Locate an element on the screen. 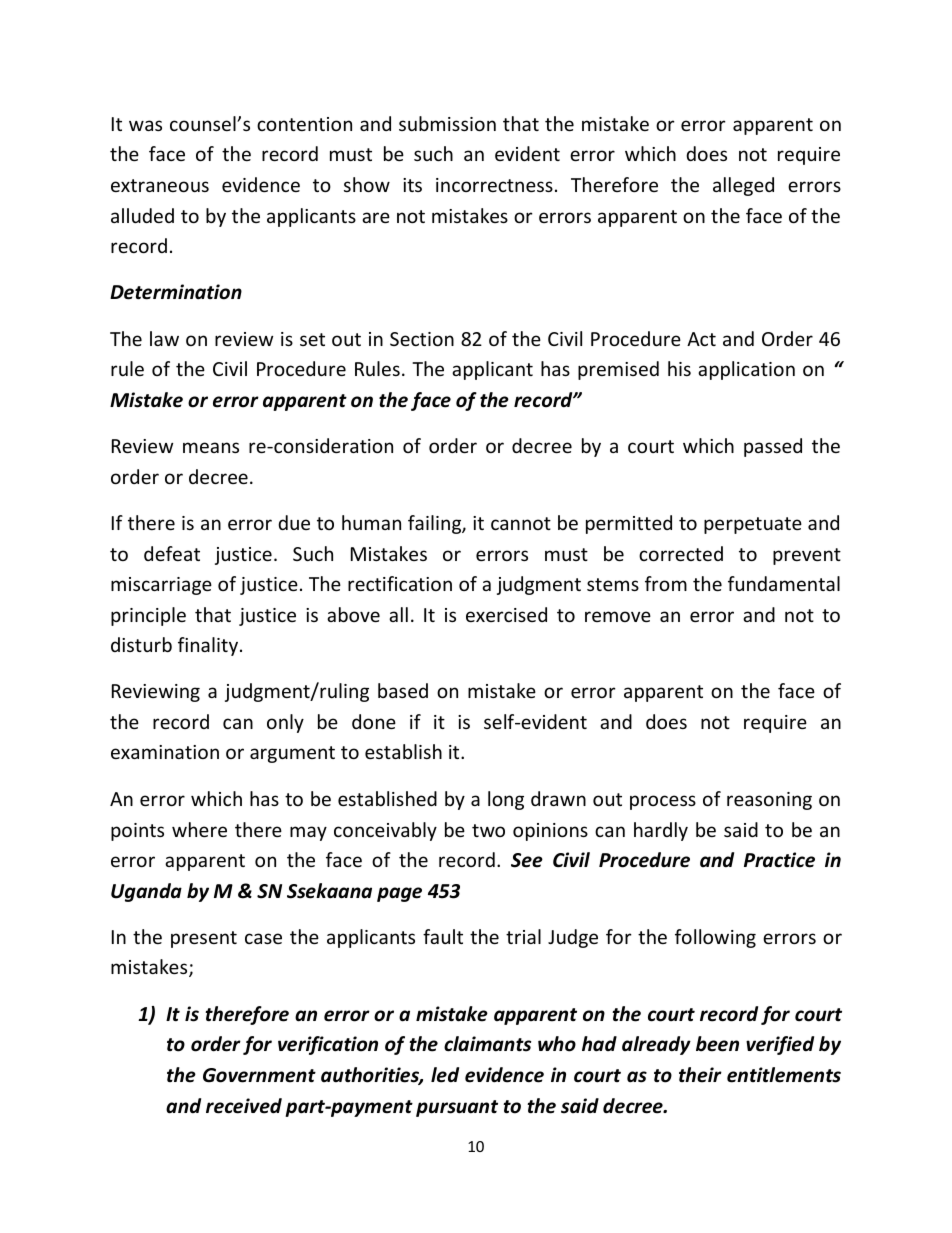 The height and width of the screenshot is (1233, 952). law is located at coordinates (164, 338).
